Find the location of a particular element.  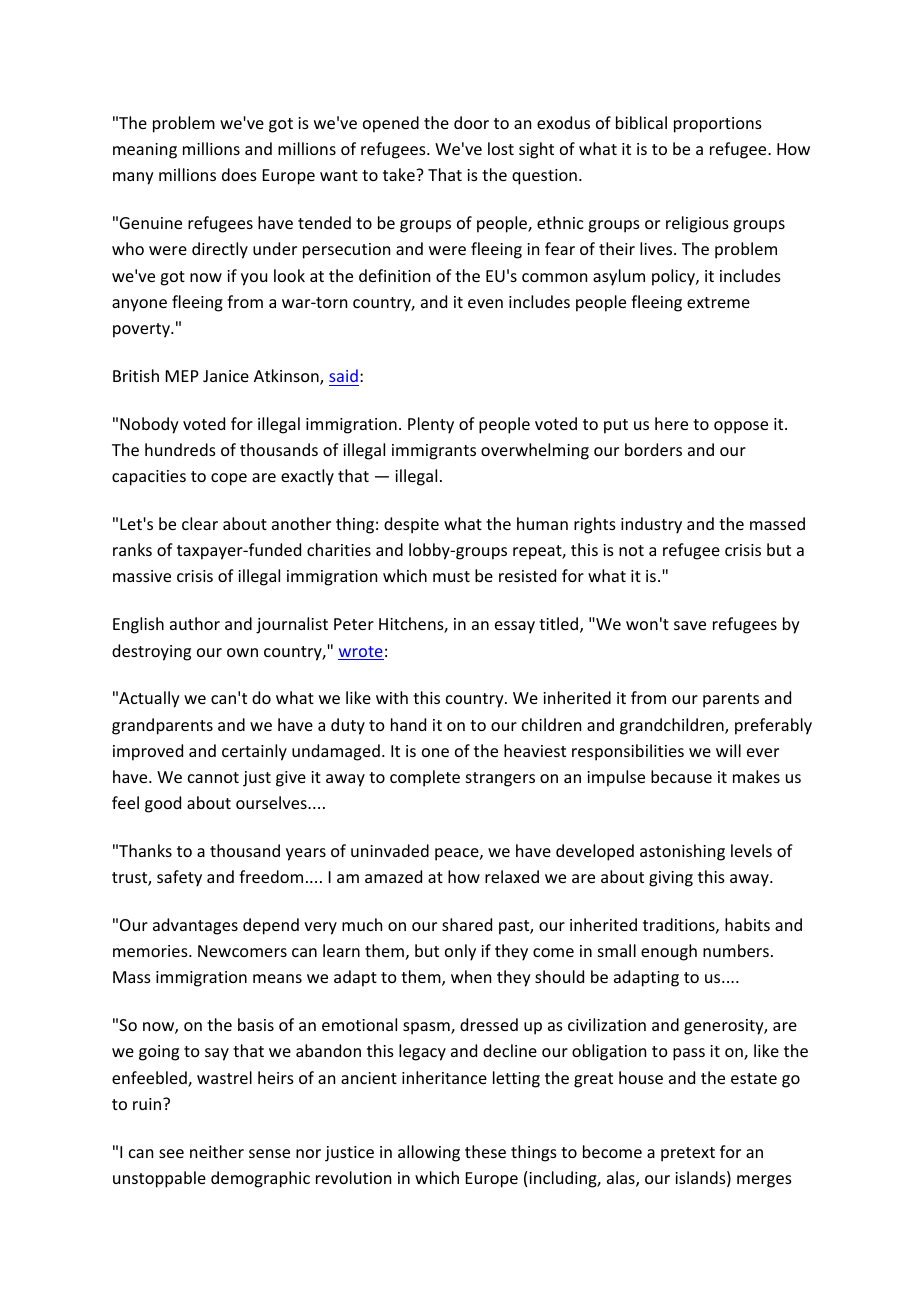

here is located at coordinates (671, 423).
